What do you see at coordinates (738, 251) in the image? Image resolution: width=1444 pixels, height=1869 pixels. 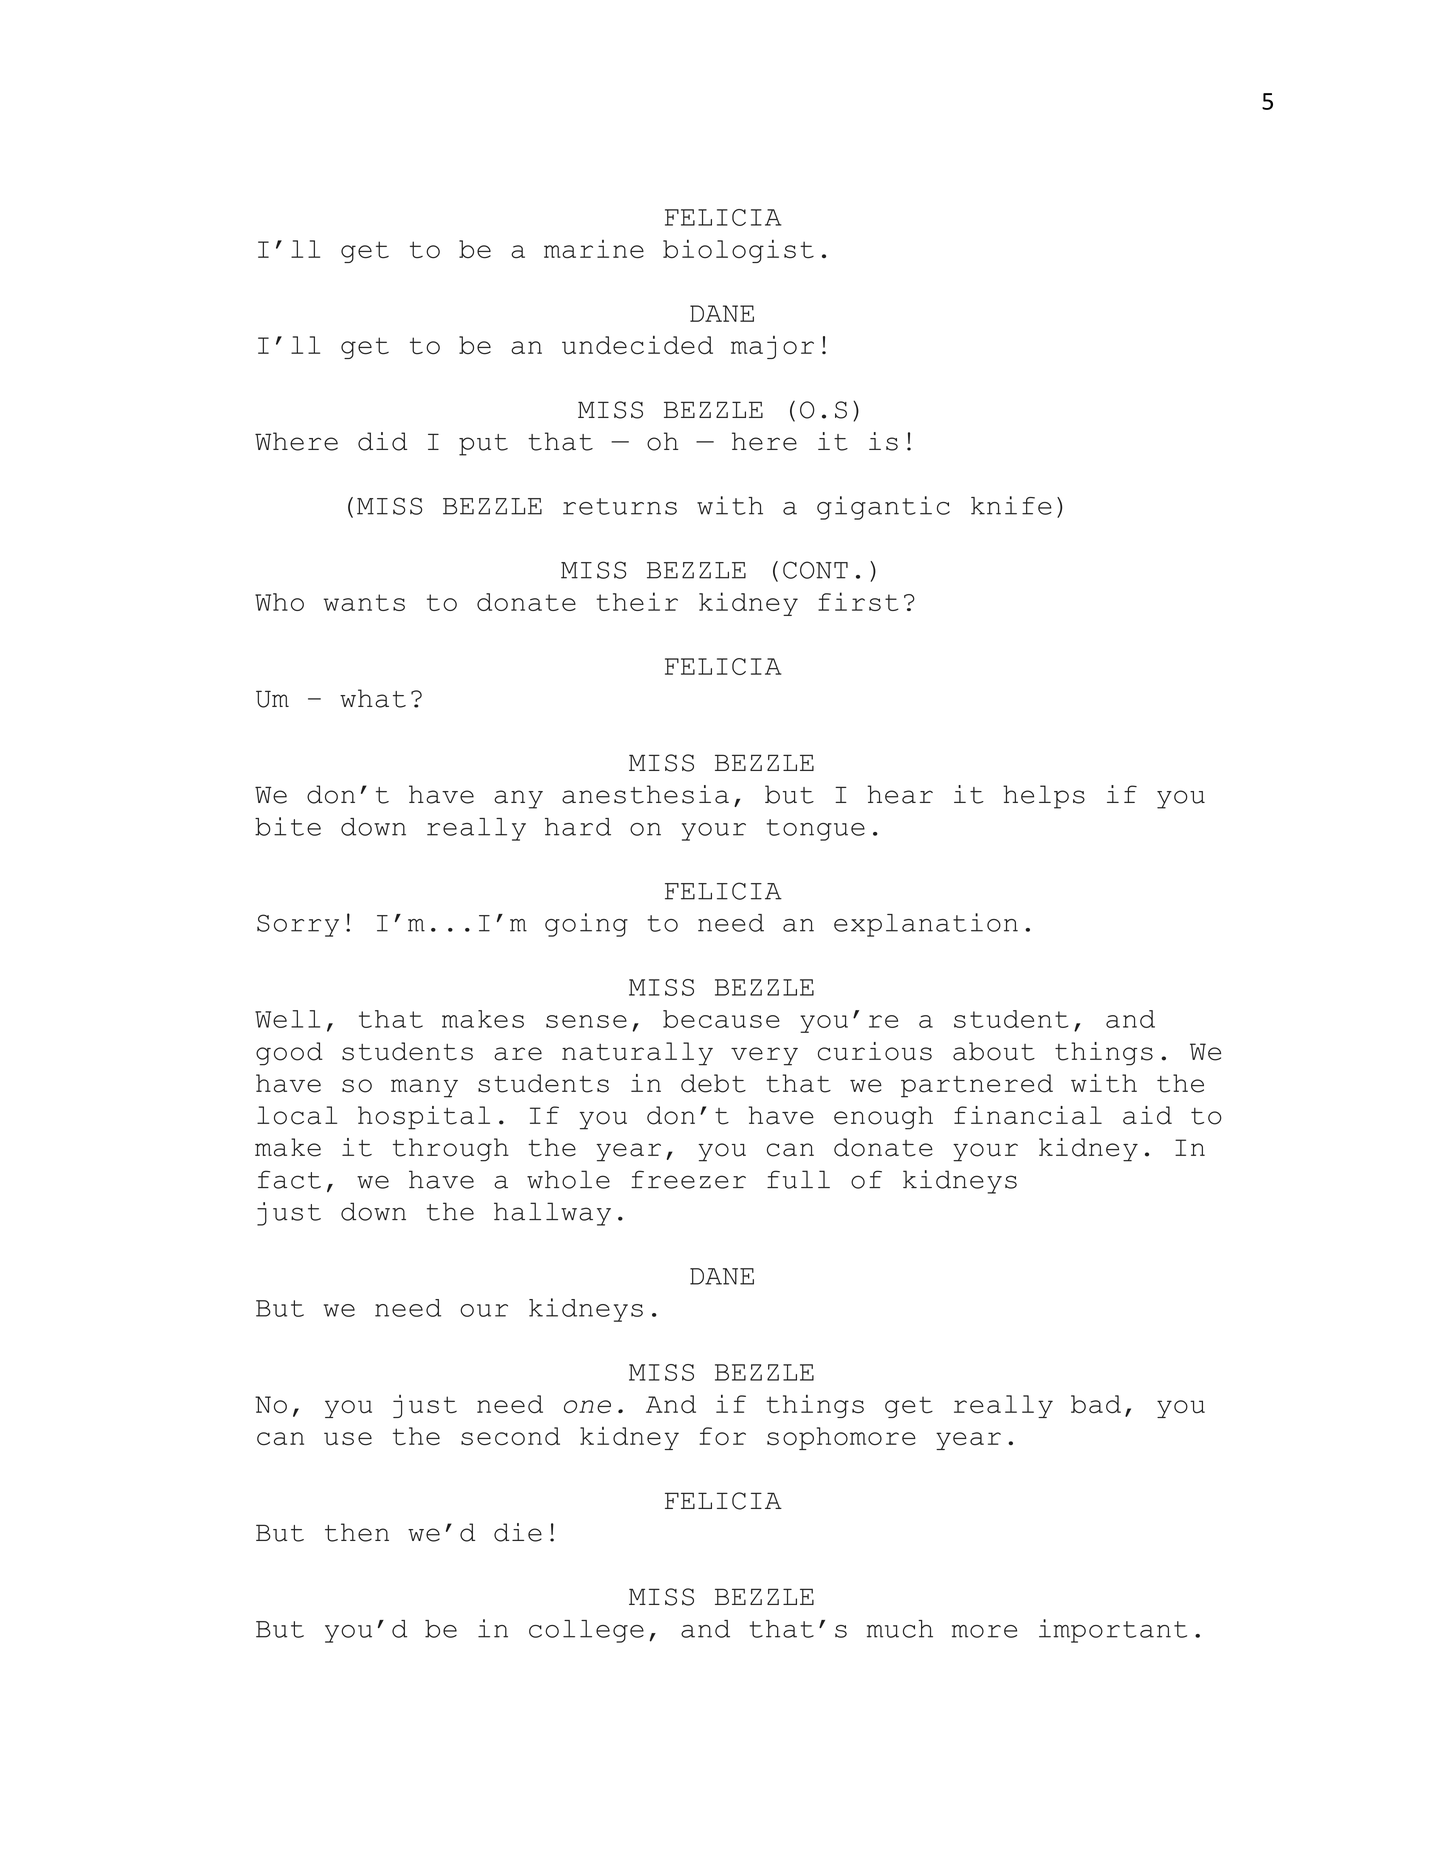 I see `biologist` at bounding box center [738, 251].
